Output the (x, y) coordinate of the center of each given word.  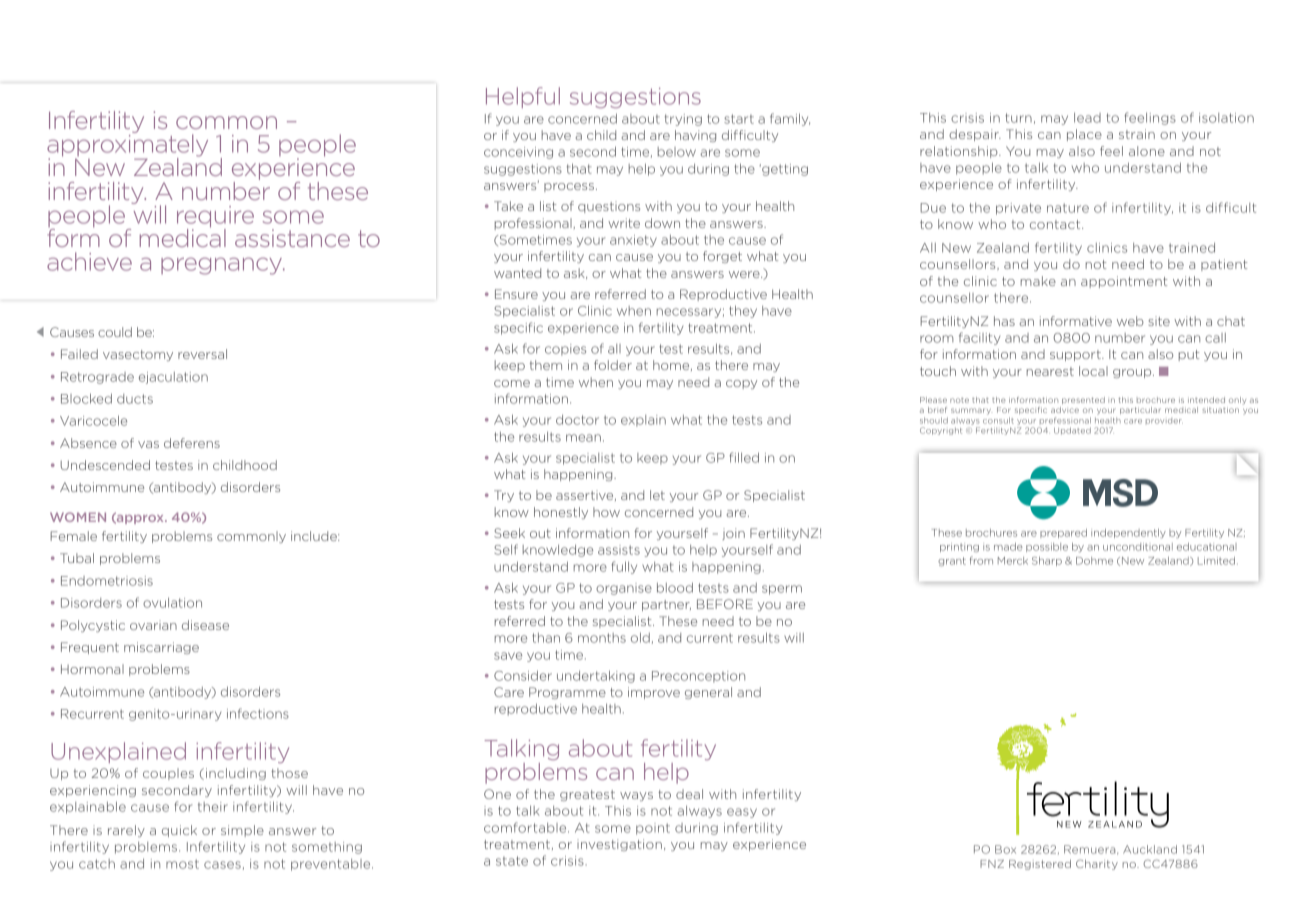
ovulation (172, 603)
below (677, 152)
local (1093, 371)
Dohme (1094, 561)
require (215, 218)
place (1084, 135)
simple (242, 831)
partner (666, 605)
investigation (619, 845)
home (672, 365)
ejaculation (173, 378)
